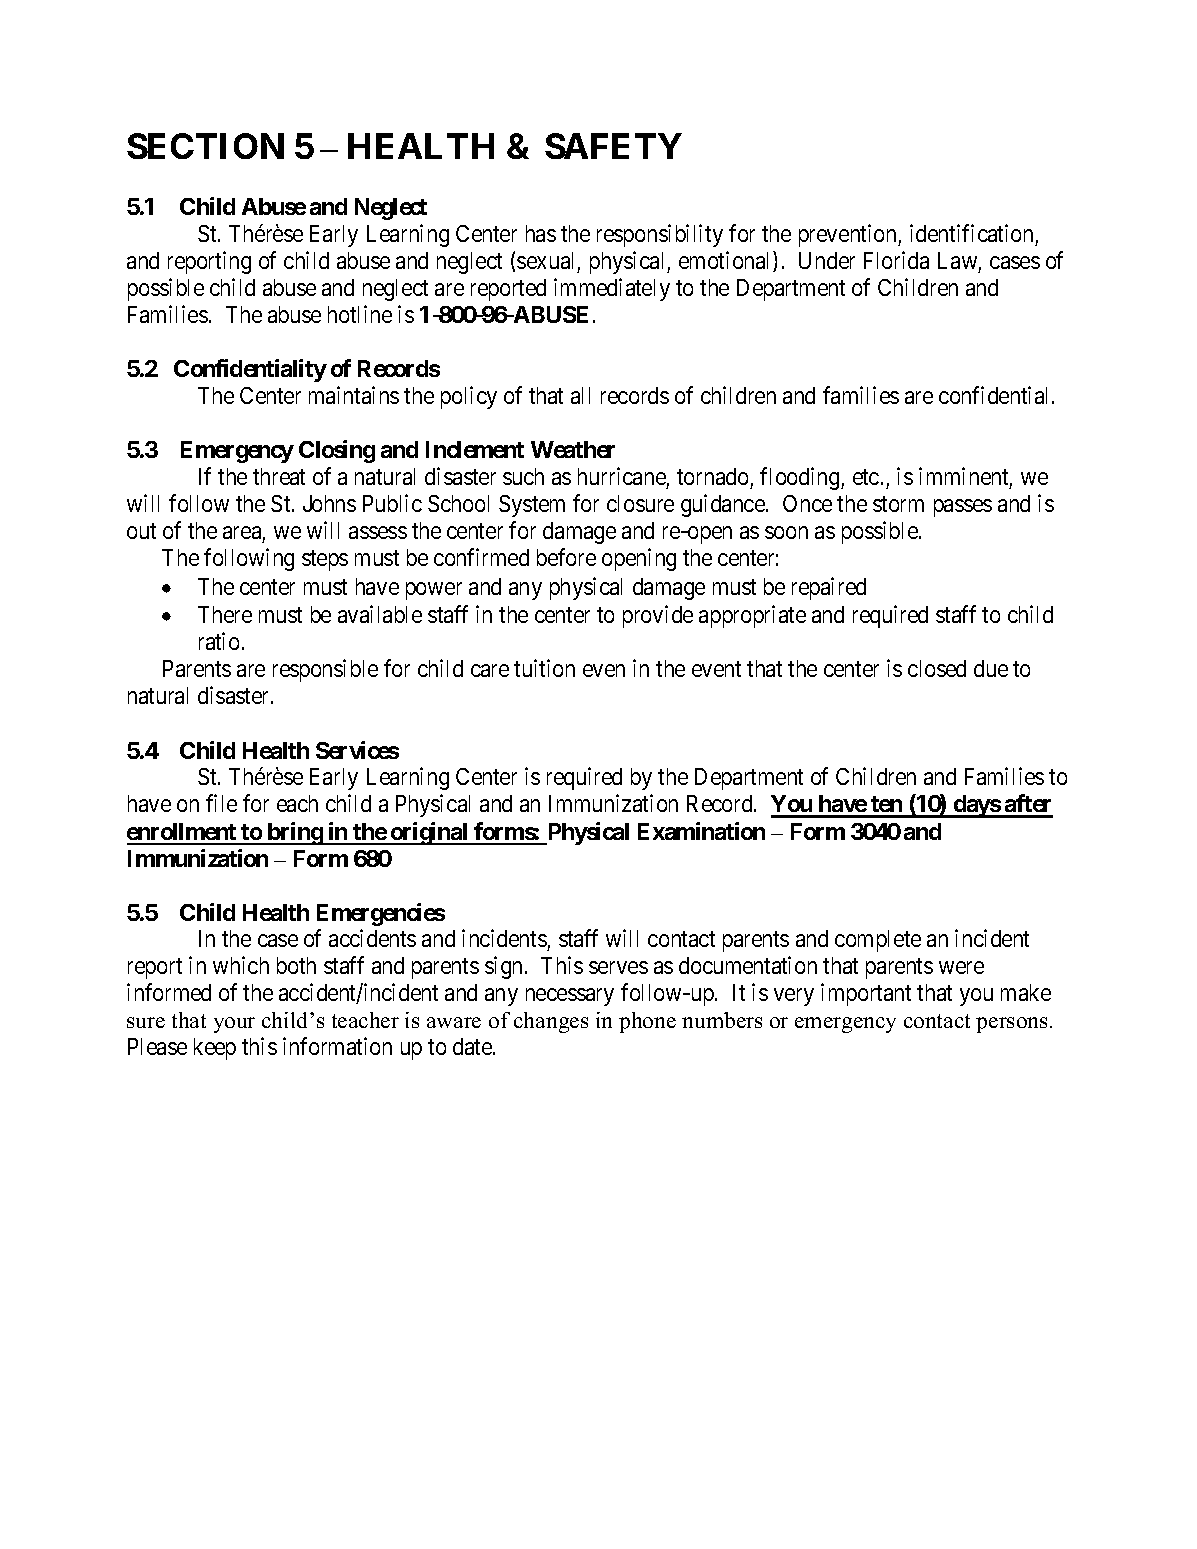  Describe the element at coordinates (896, 260) in the document. I see `Florida` at that location.
